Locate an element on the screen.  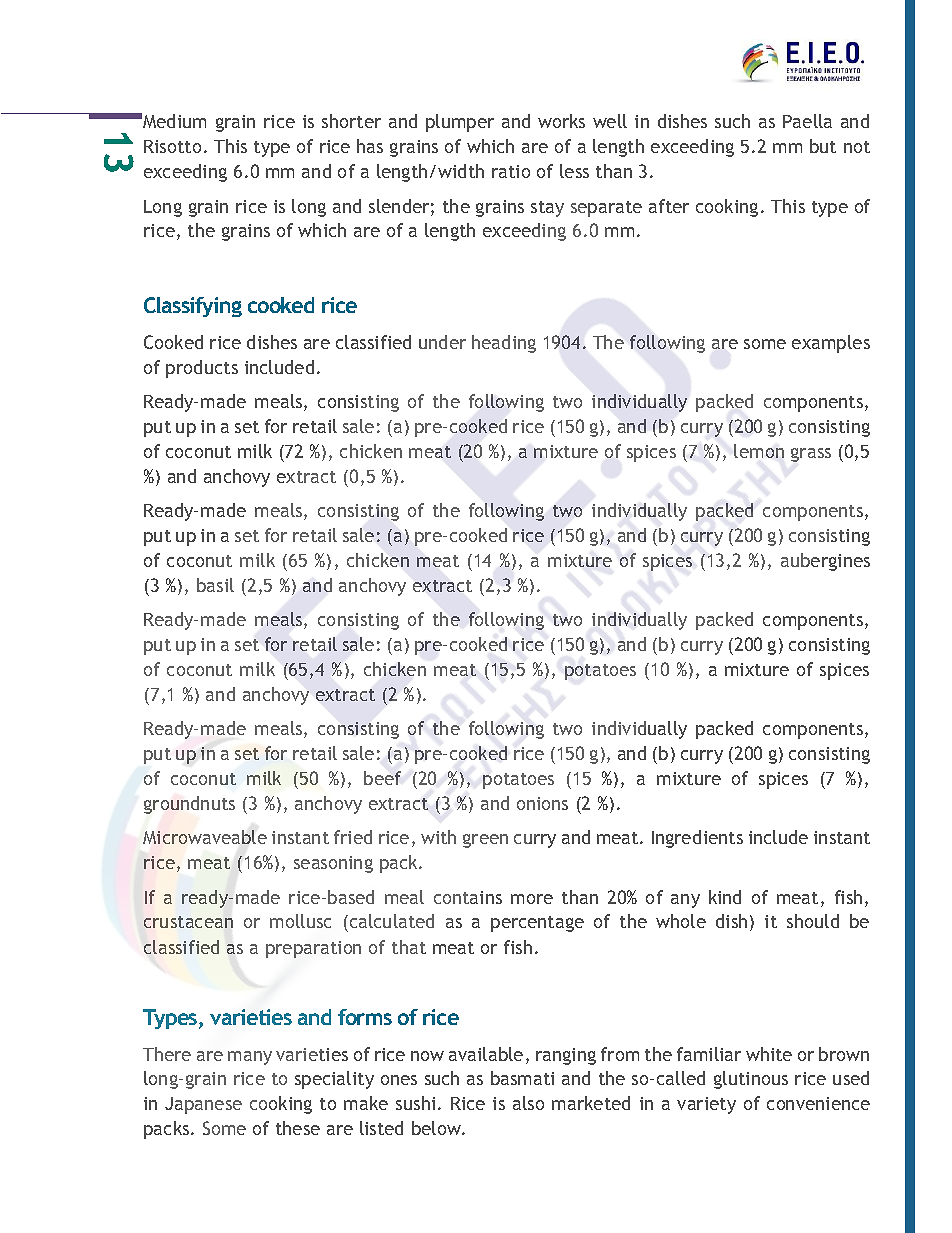
basil is located at coordinates (215, 585).
